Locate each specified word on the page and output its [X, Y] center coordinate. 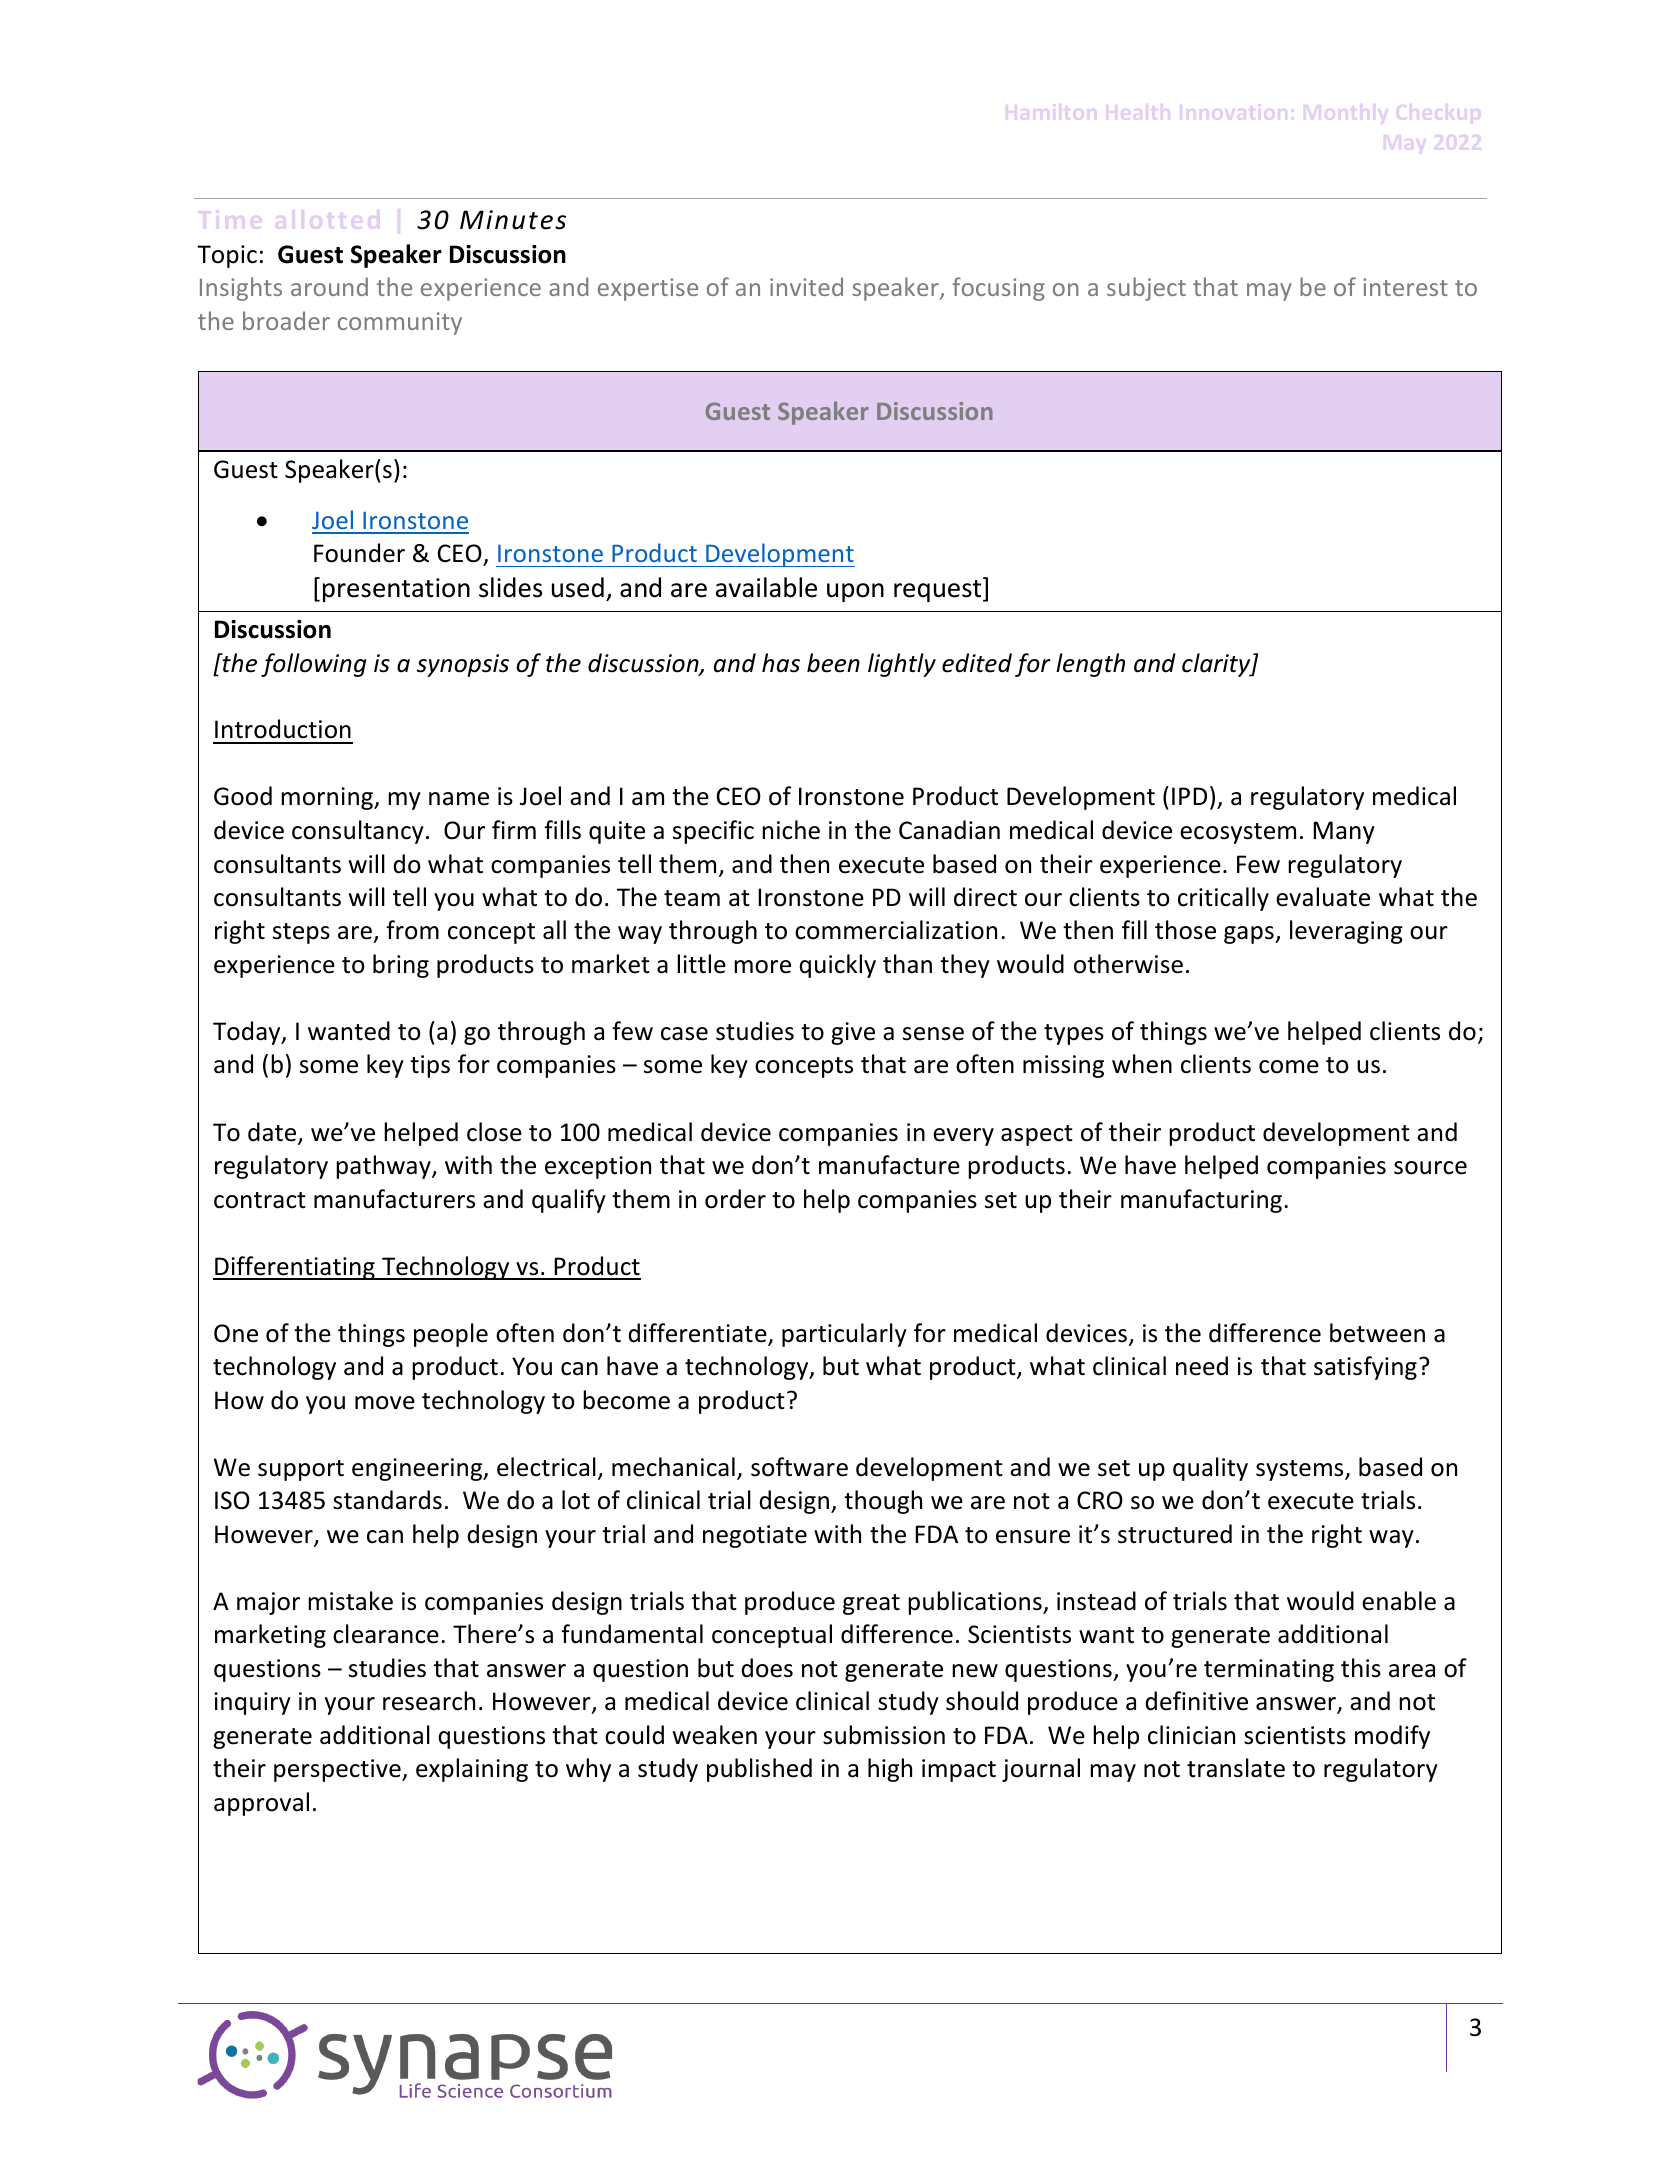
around [329, 286]
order [735, 1199]
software [799, 1467]
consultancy [358, 832]
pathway [384, 1167]
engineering [418, 1469]
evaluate [1323, 897]
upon [855, 592]
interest [1405, 287]
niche [791, 830]
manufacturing [1203, 1201]
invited [806, 286]
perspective [338, 1770]
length [1090, 665]
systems [1301, 1470]
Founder [359, 553]
